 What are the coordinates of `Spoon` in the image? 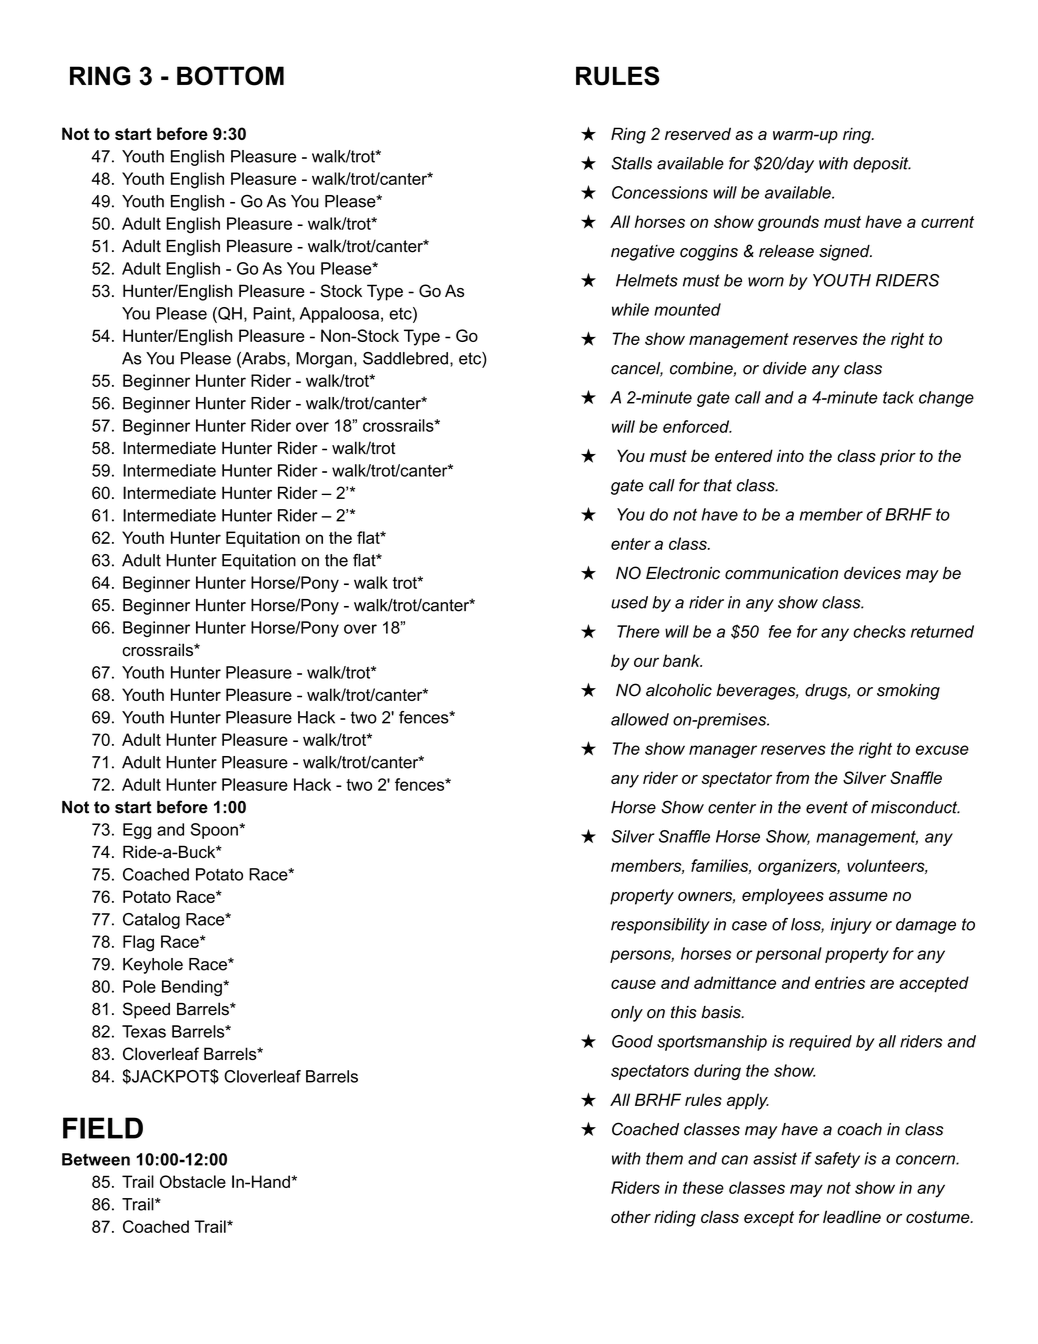 It's located at (215, 831).
